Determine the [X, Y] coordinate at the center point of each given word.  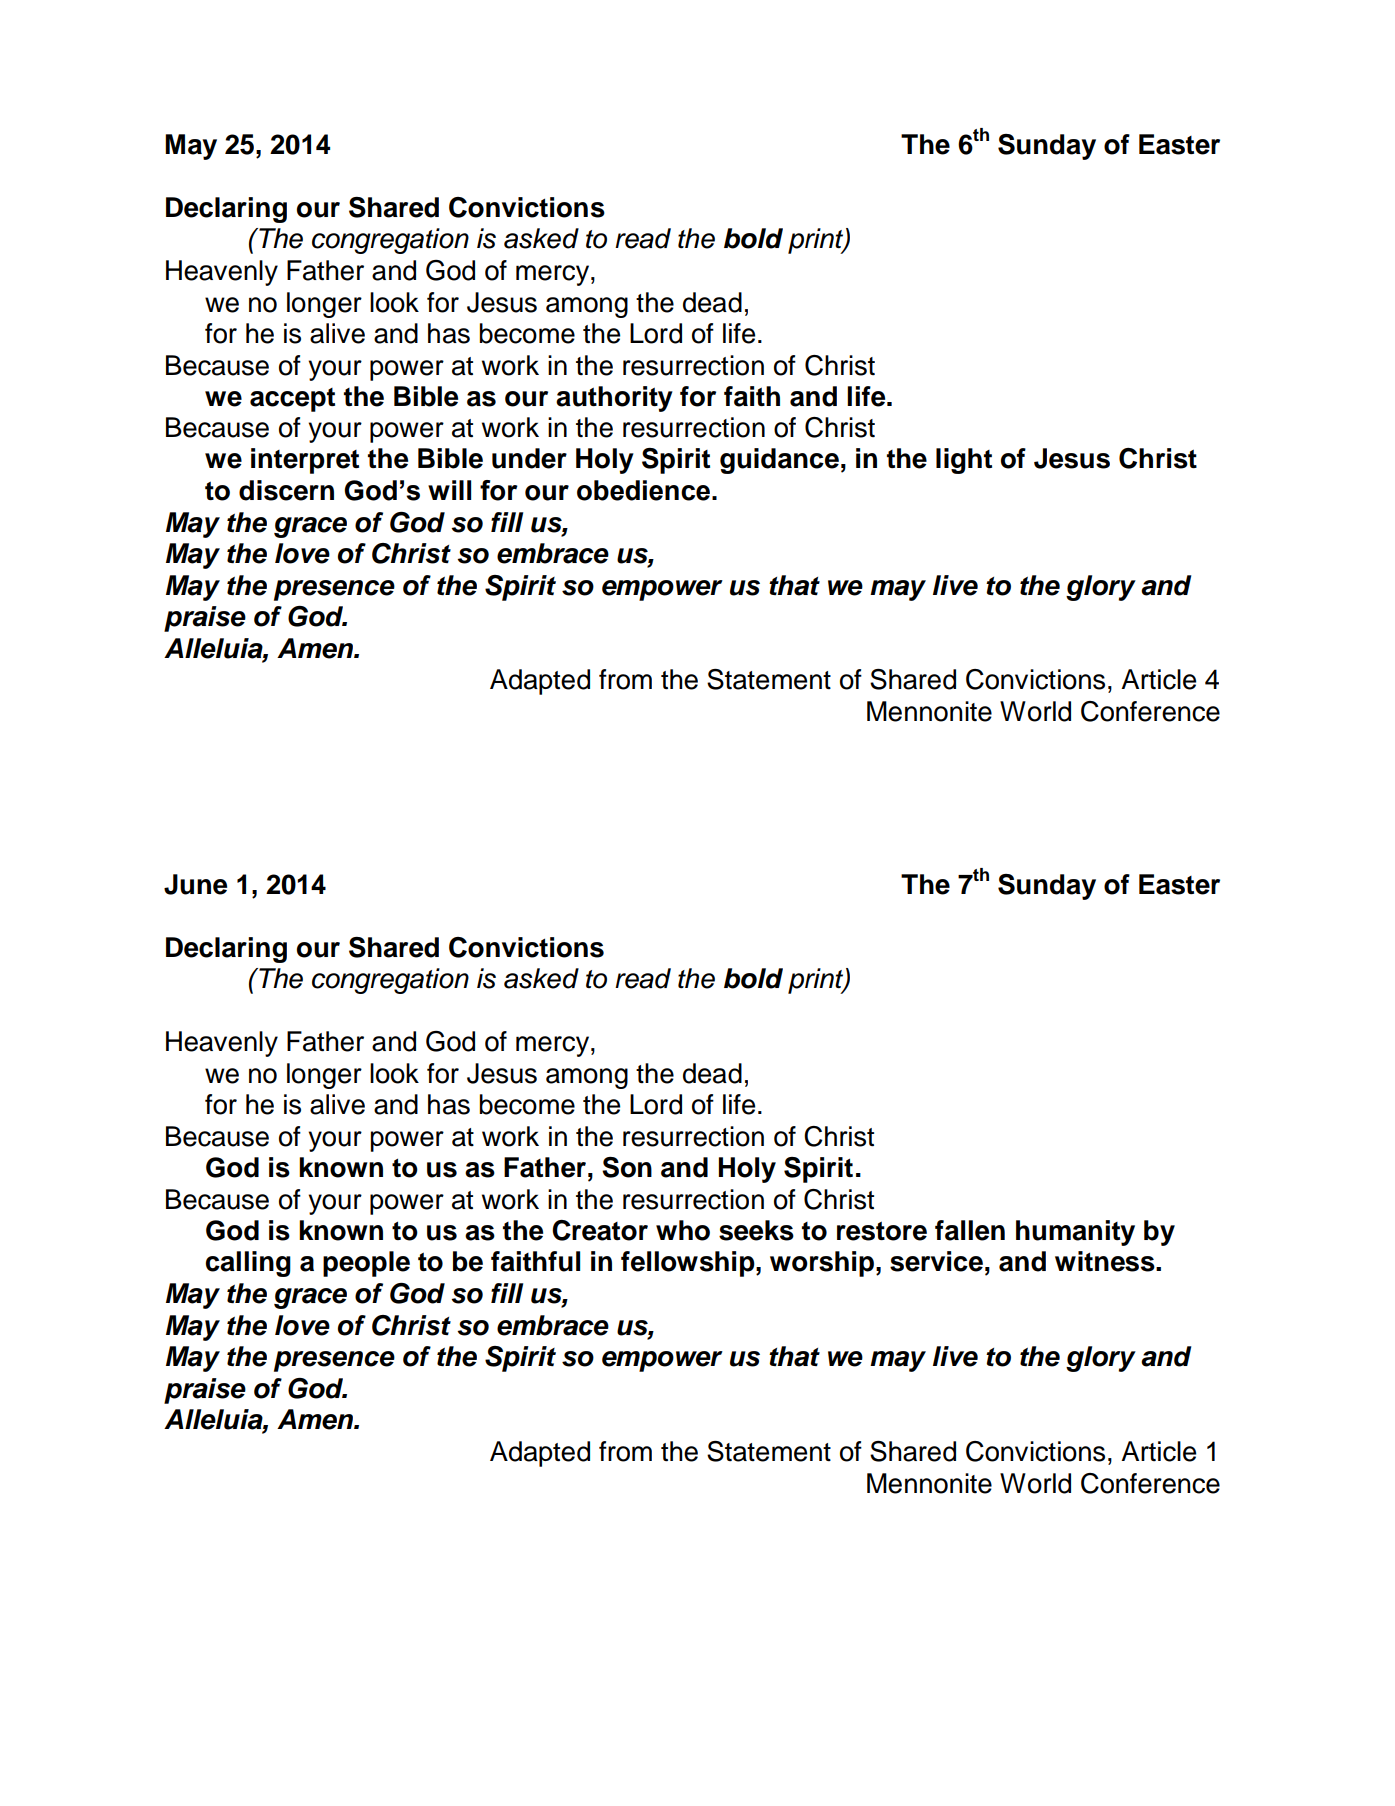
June [195, 884]
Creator [600, 1230]
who [683, 1230]
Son [627, 1167]
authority [614, 399]
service [936, 1261]
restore [882, 1231]
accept [292, 400]
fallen [970, 1230]
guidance [779, 461]
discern [286, 490]
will [449, 490]
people [366, 1264]
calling [248, 1264]
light [964, 461]
